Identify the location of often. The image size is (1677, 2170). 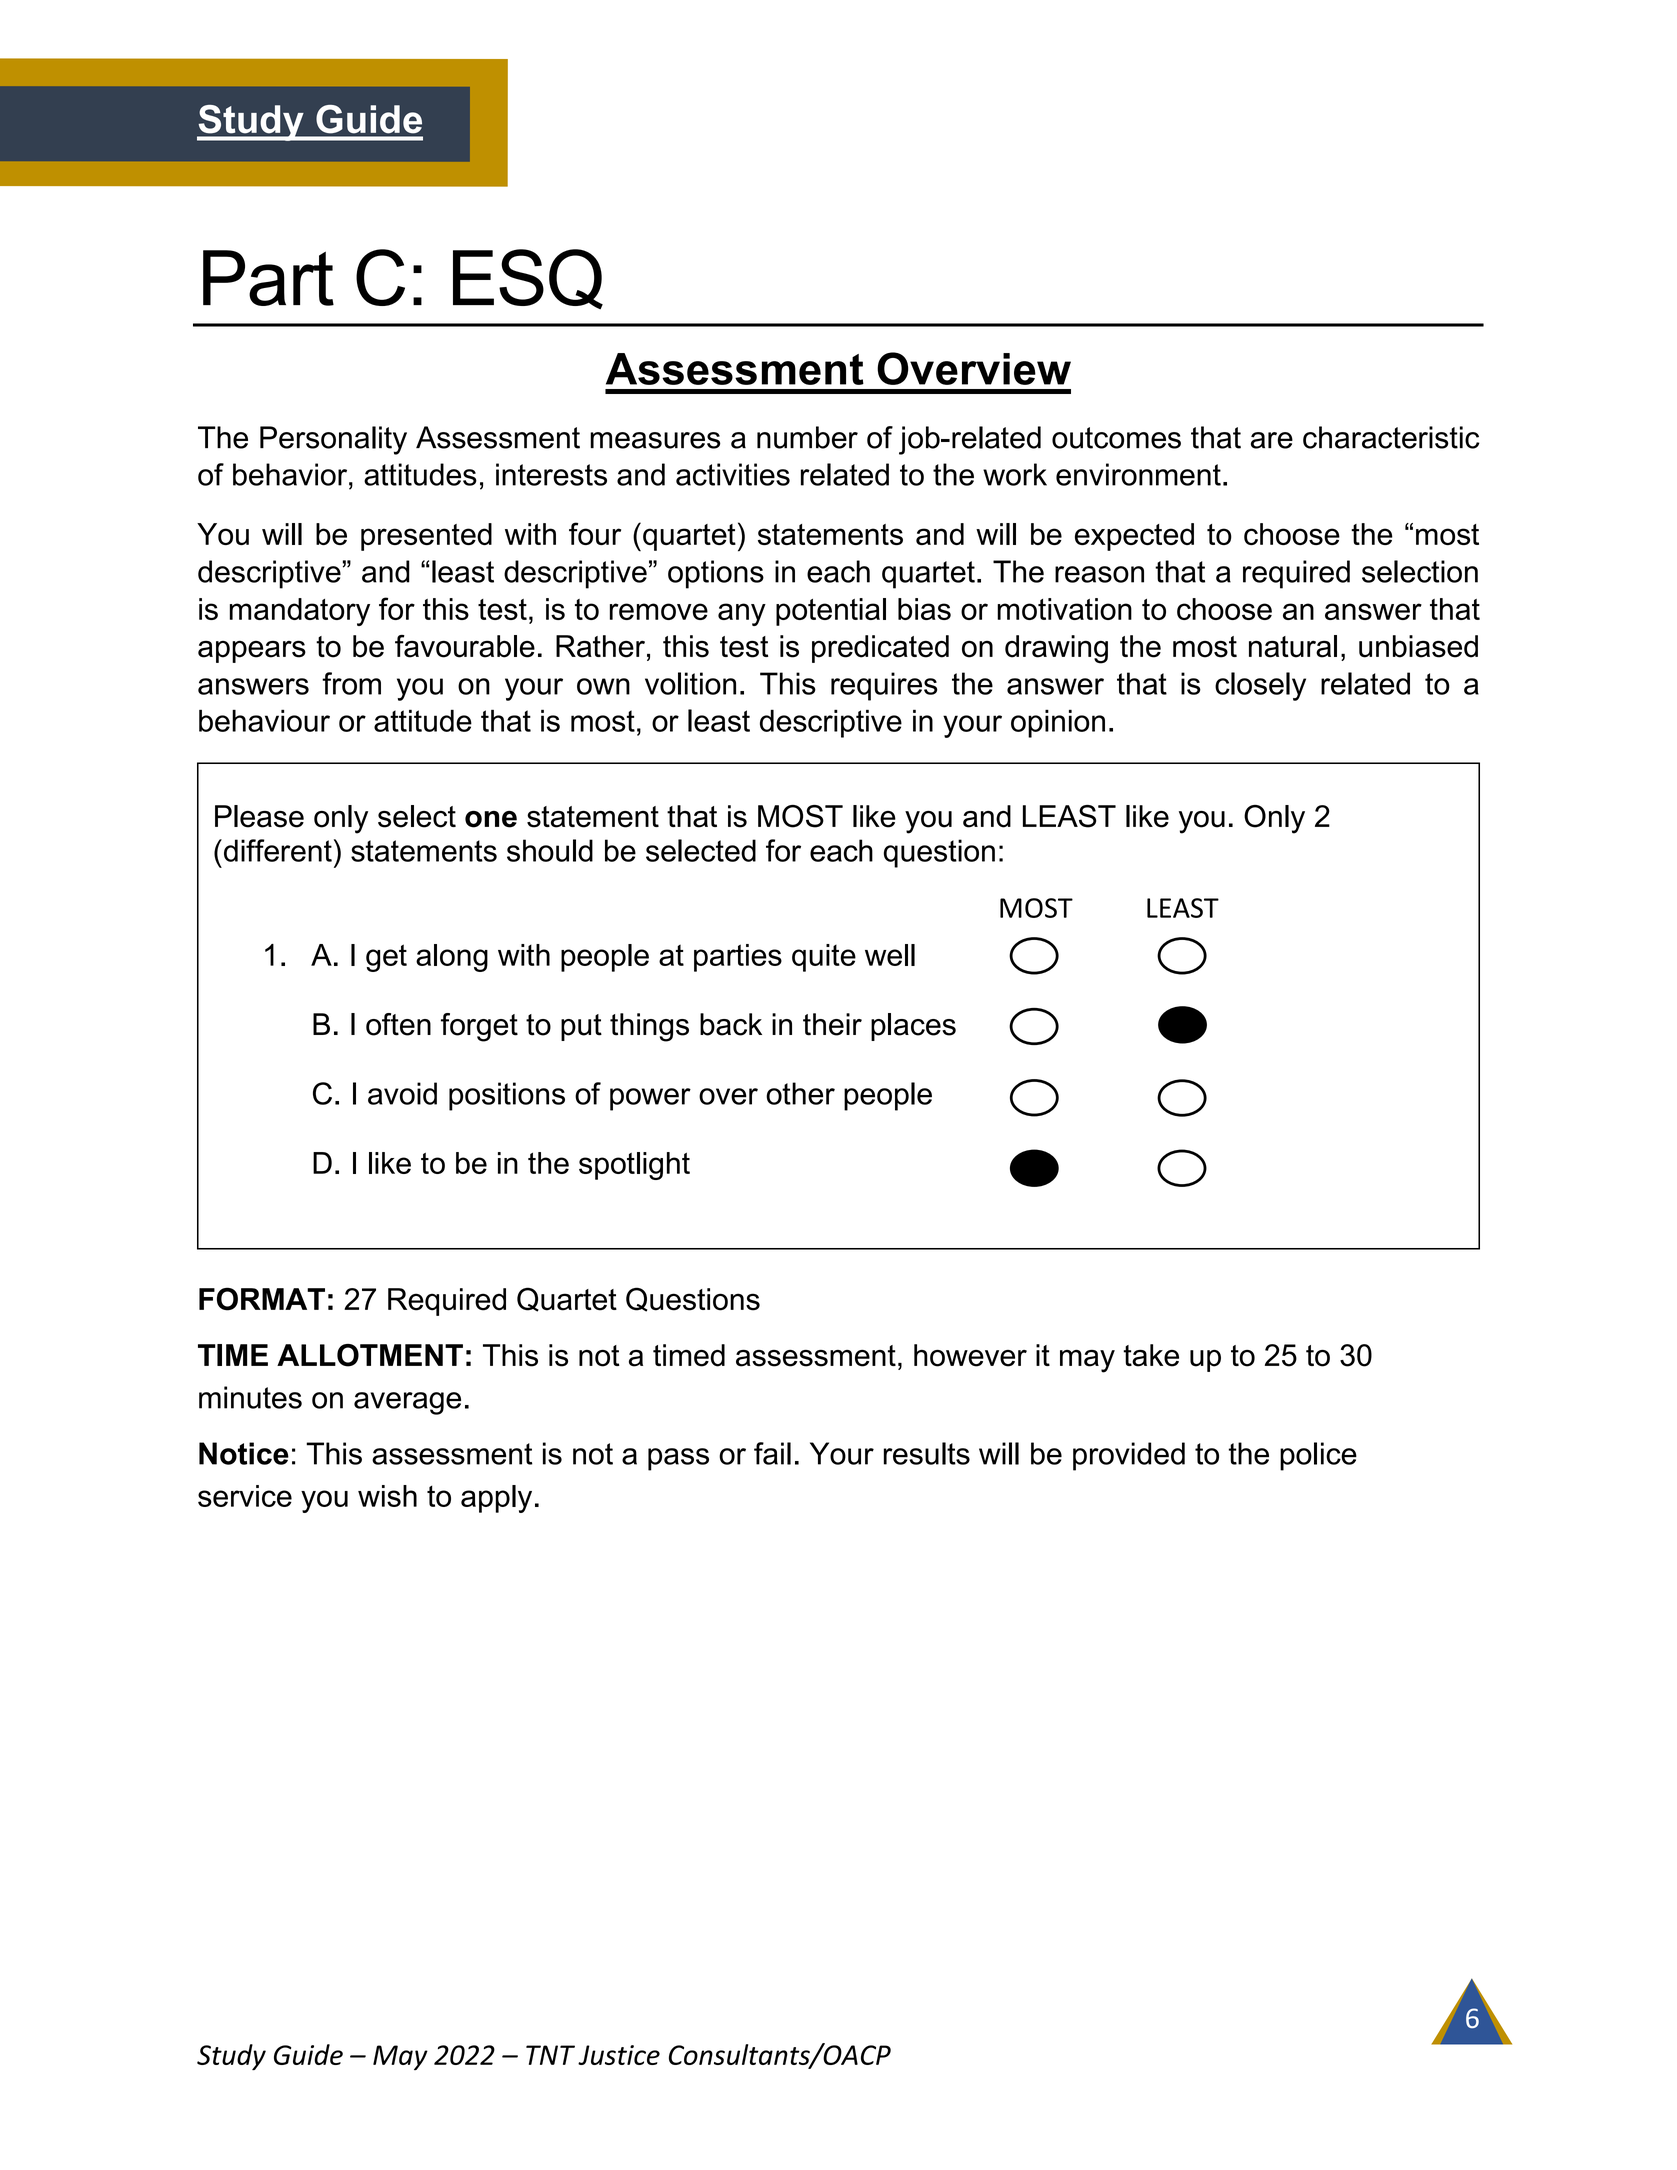
(398, 1024).
